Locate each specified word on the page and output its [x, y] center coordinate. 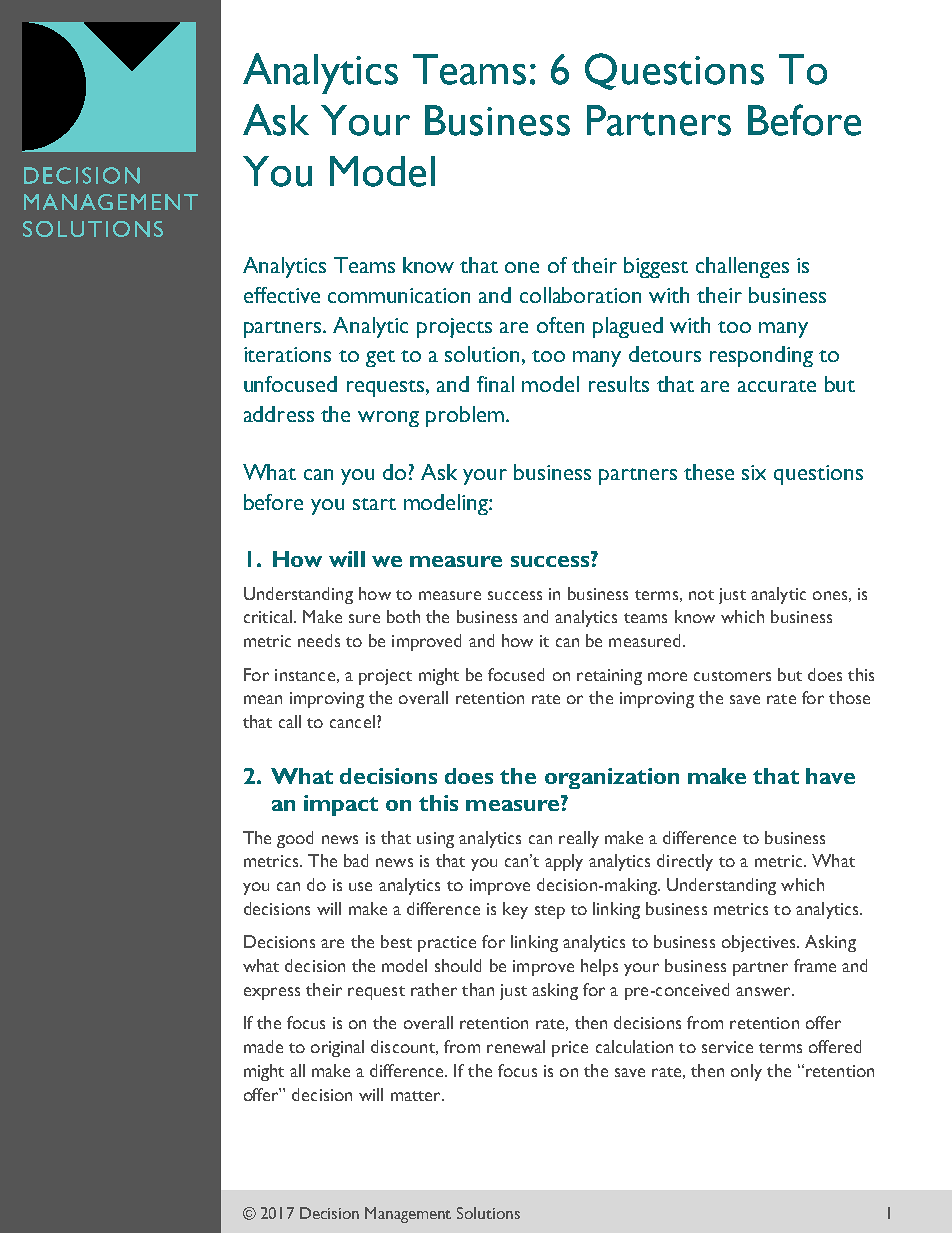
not [701, 595]
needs [319, 640]
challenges [742, 267]
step [550, 912]
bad [356, 860]
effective [282, 295]
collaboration [580, 295]
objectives [760, 943]
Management [408, 1215]
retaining [609, 677]
